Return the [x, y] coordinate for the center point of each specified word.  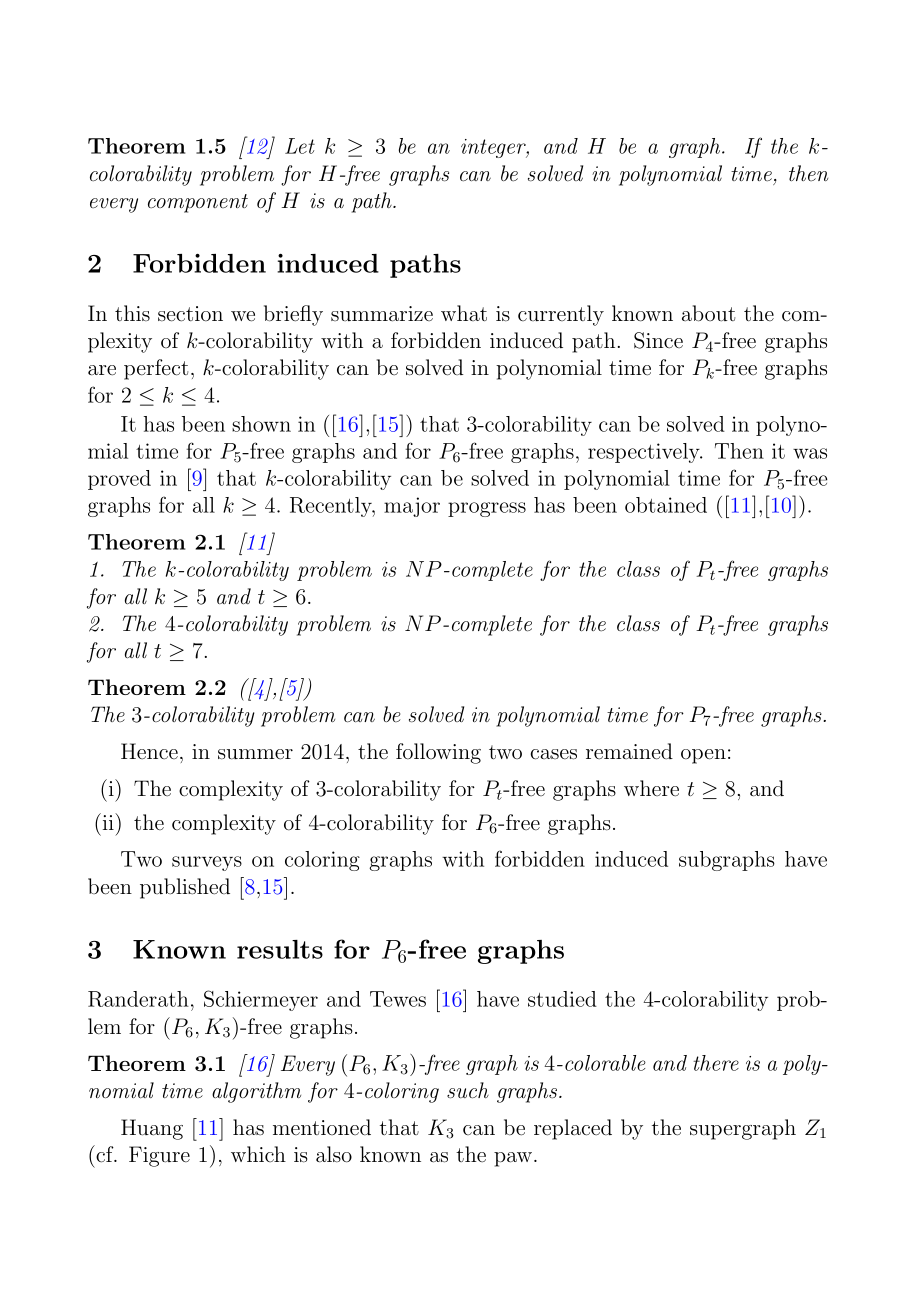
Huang [152, 1129]
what [464, 313]
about [709, 313]
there [716, 1063]
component [198, 203]
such [468, 1090]
